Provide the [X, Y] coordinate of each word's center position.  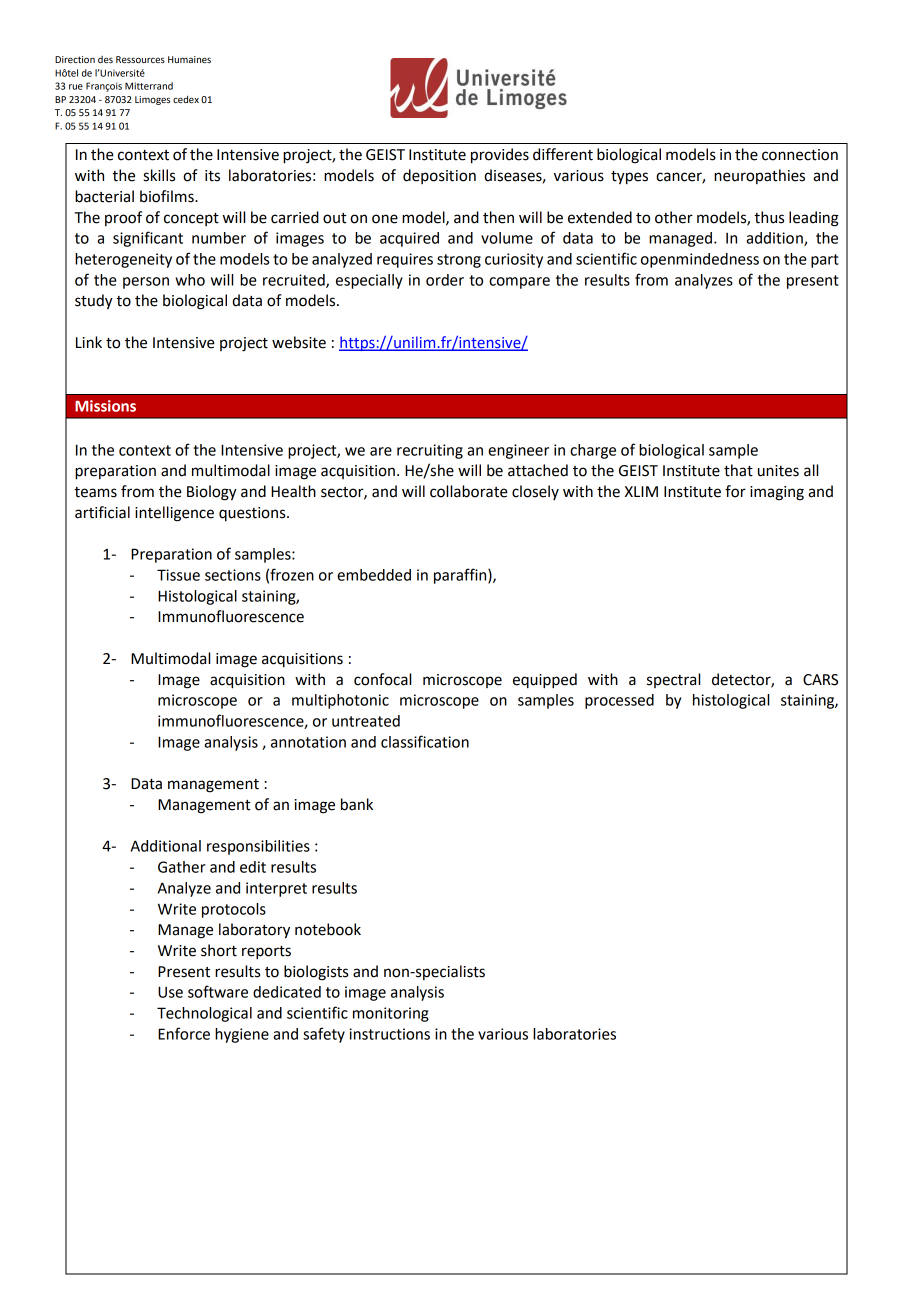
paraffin [461, 576]
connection [800, 155]
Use [170, 992]
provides [500, 156]
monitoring [391, 1014]
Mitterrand [149, 86]
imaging [777, 493]
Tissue [178, 575]
